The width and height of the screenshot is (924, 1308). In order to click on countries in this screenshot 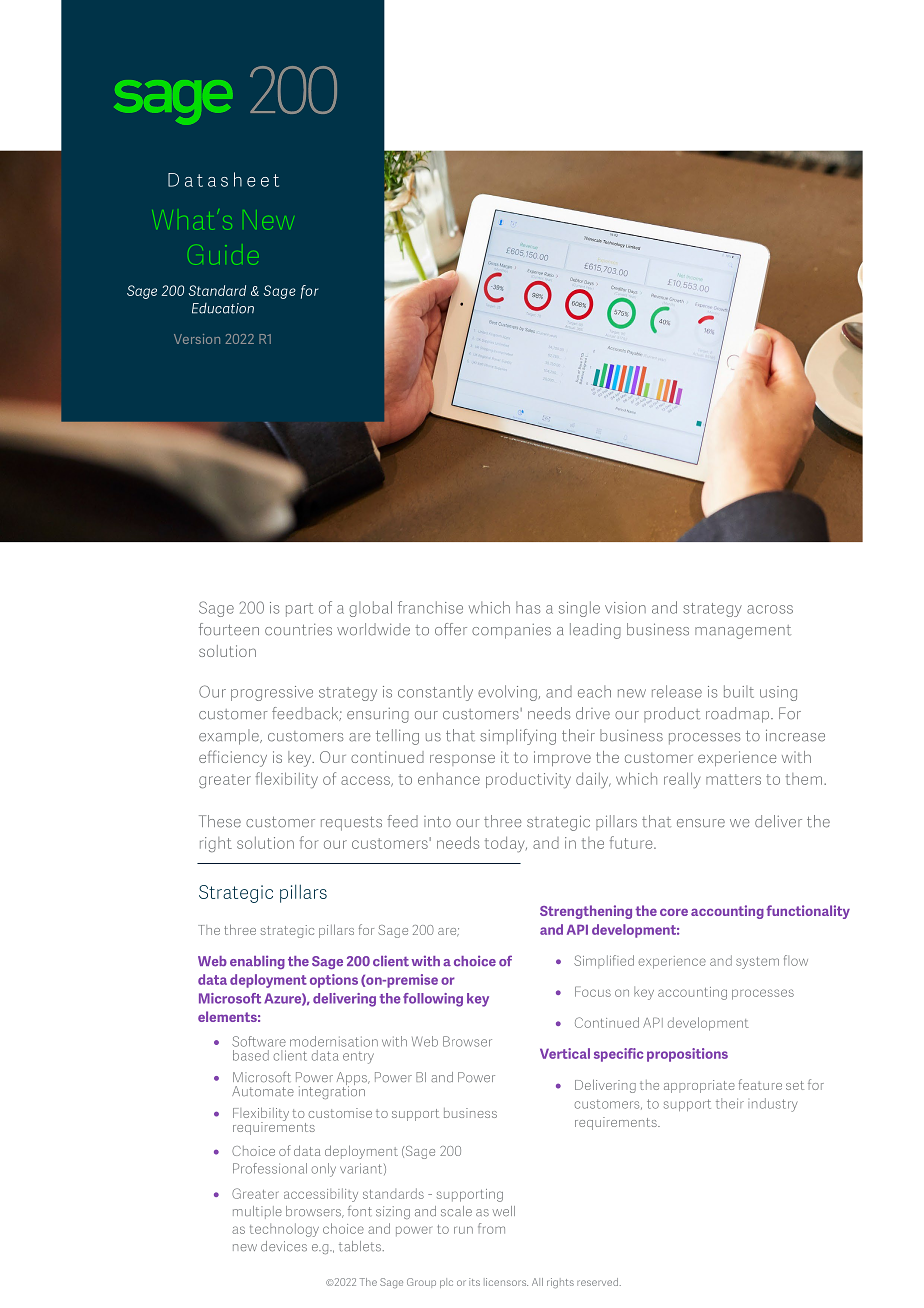, I will do `click(298, 630)`.
